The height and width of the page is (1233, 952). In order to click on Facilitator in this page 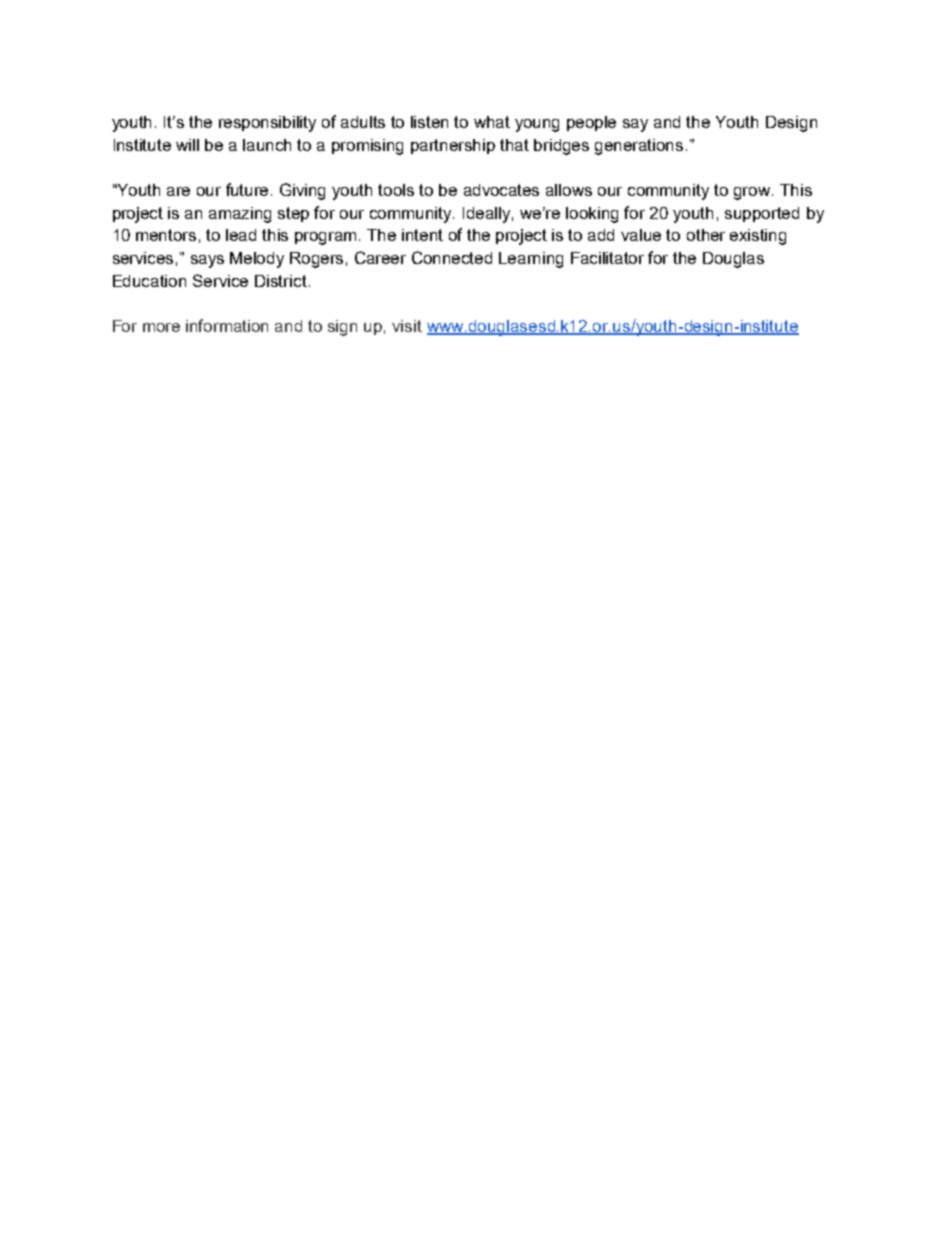, I will do `click(607, 258)`.
